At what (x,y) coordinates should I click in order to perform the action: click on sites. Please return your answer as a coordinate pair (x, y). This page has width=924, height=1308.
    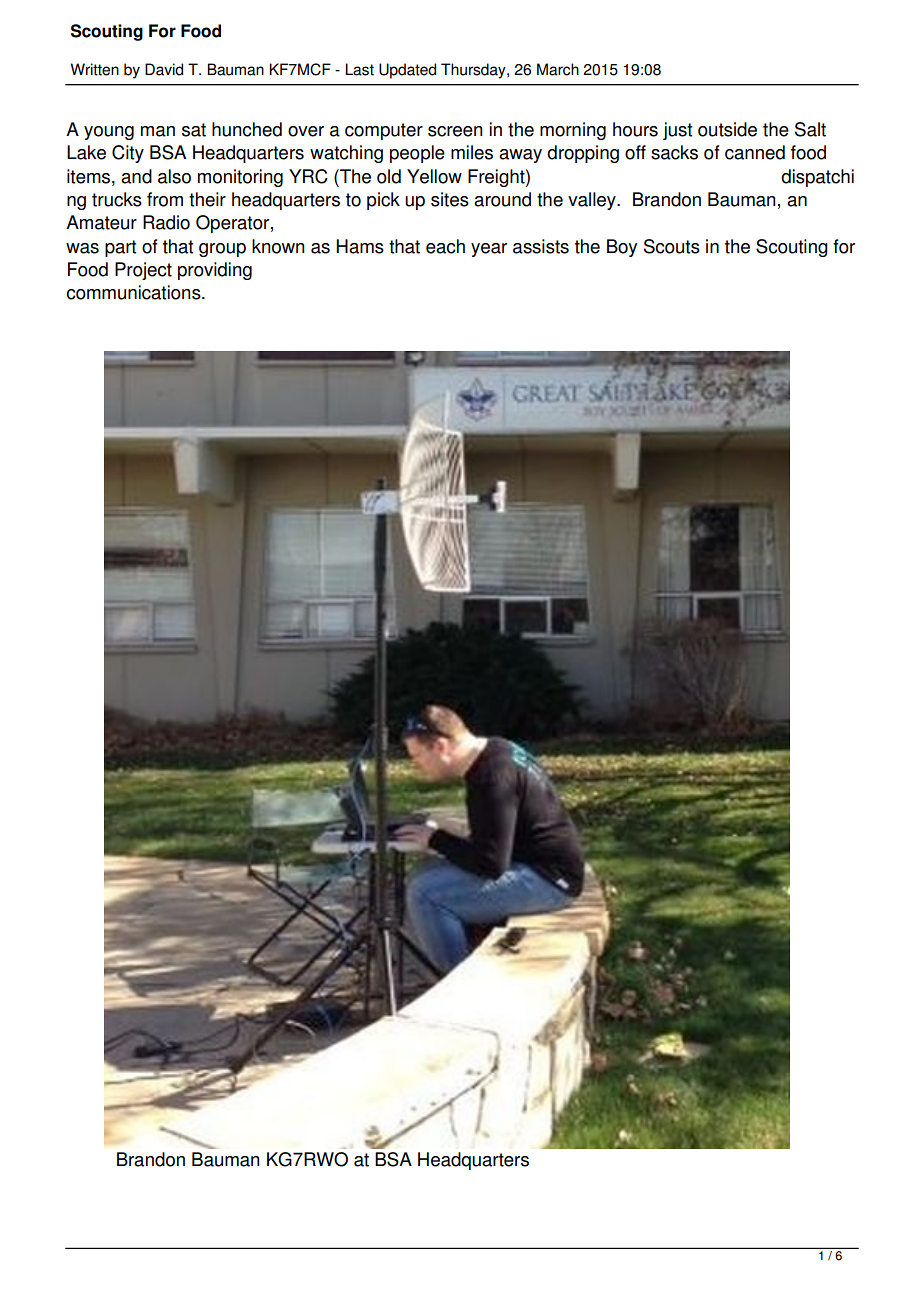
    Looking at the image, I should click on (450, 199).
